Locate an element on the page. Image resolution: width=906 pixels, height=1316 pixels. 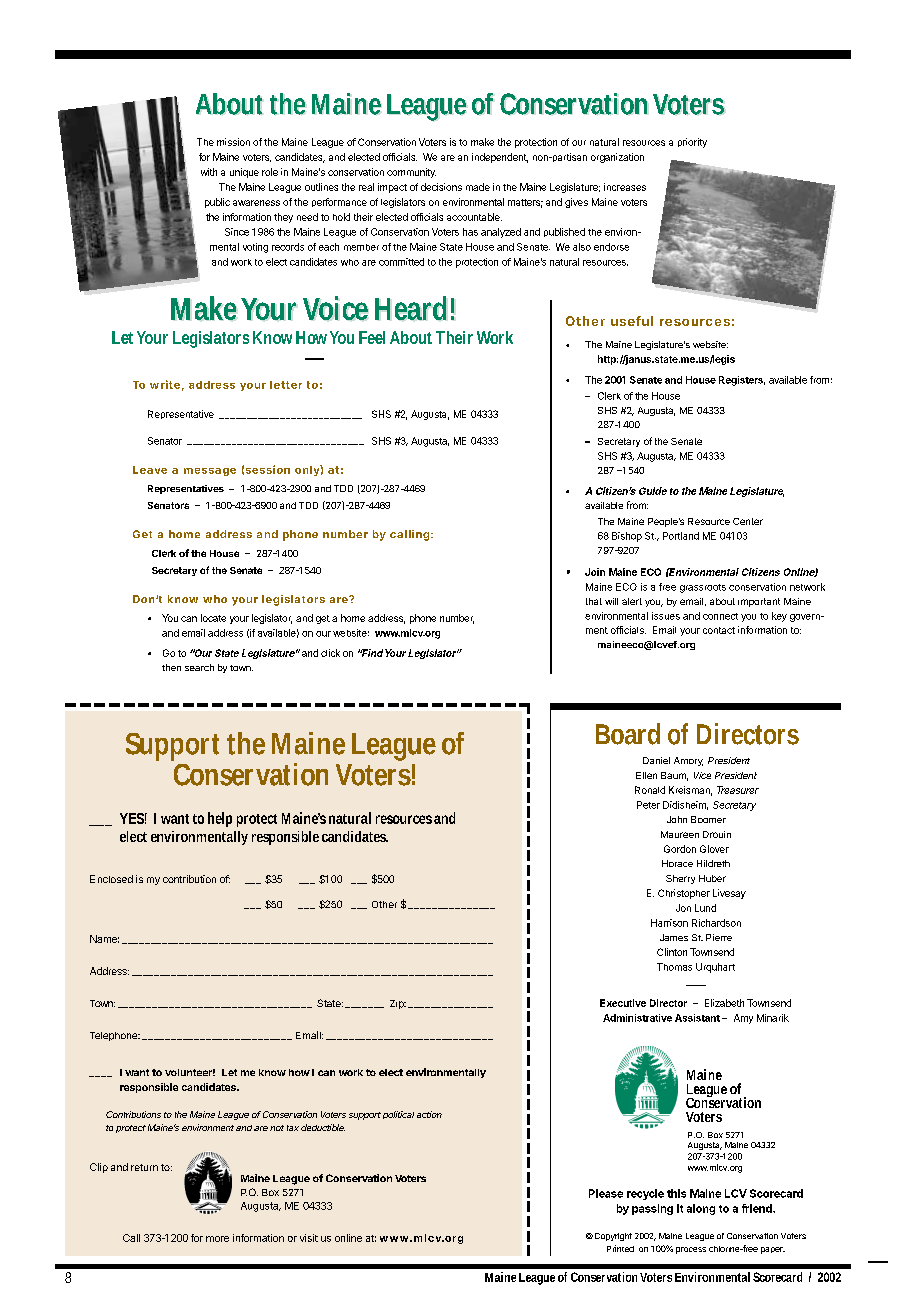
priority is located at coordinates (692, 143).
